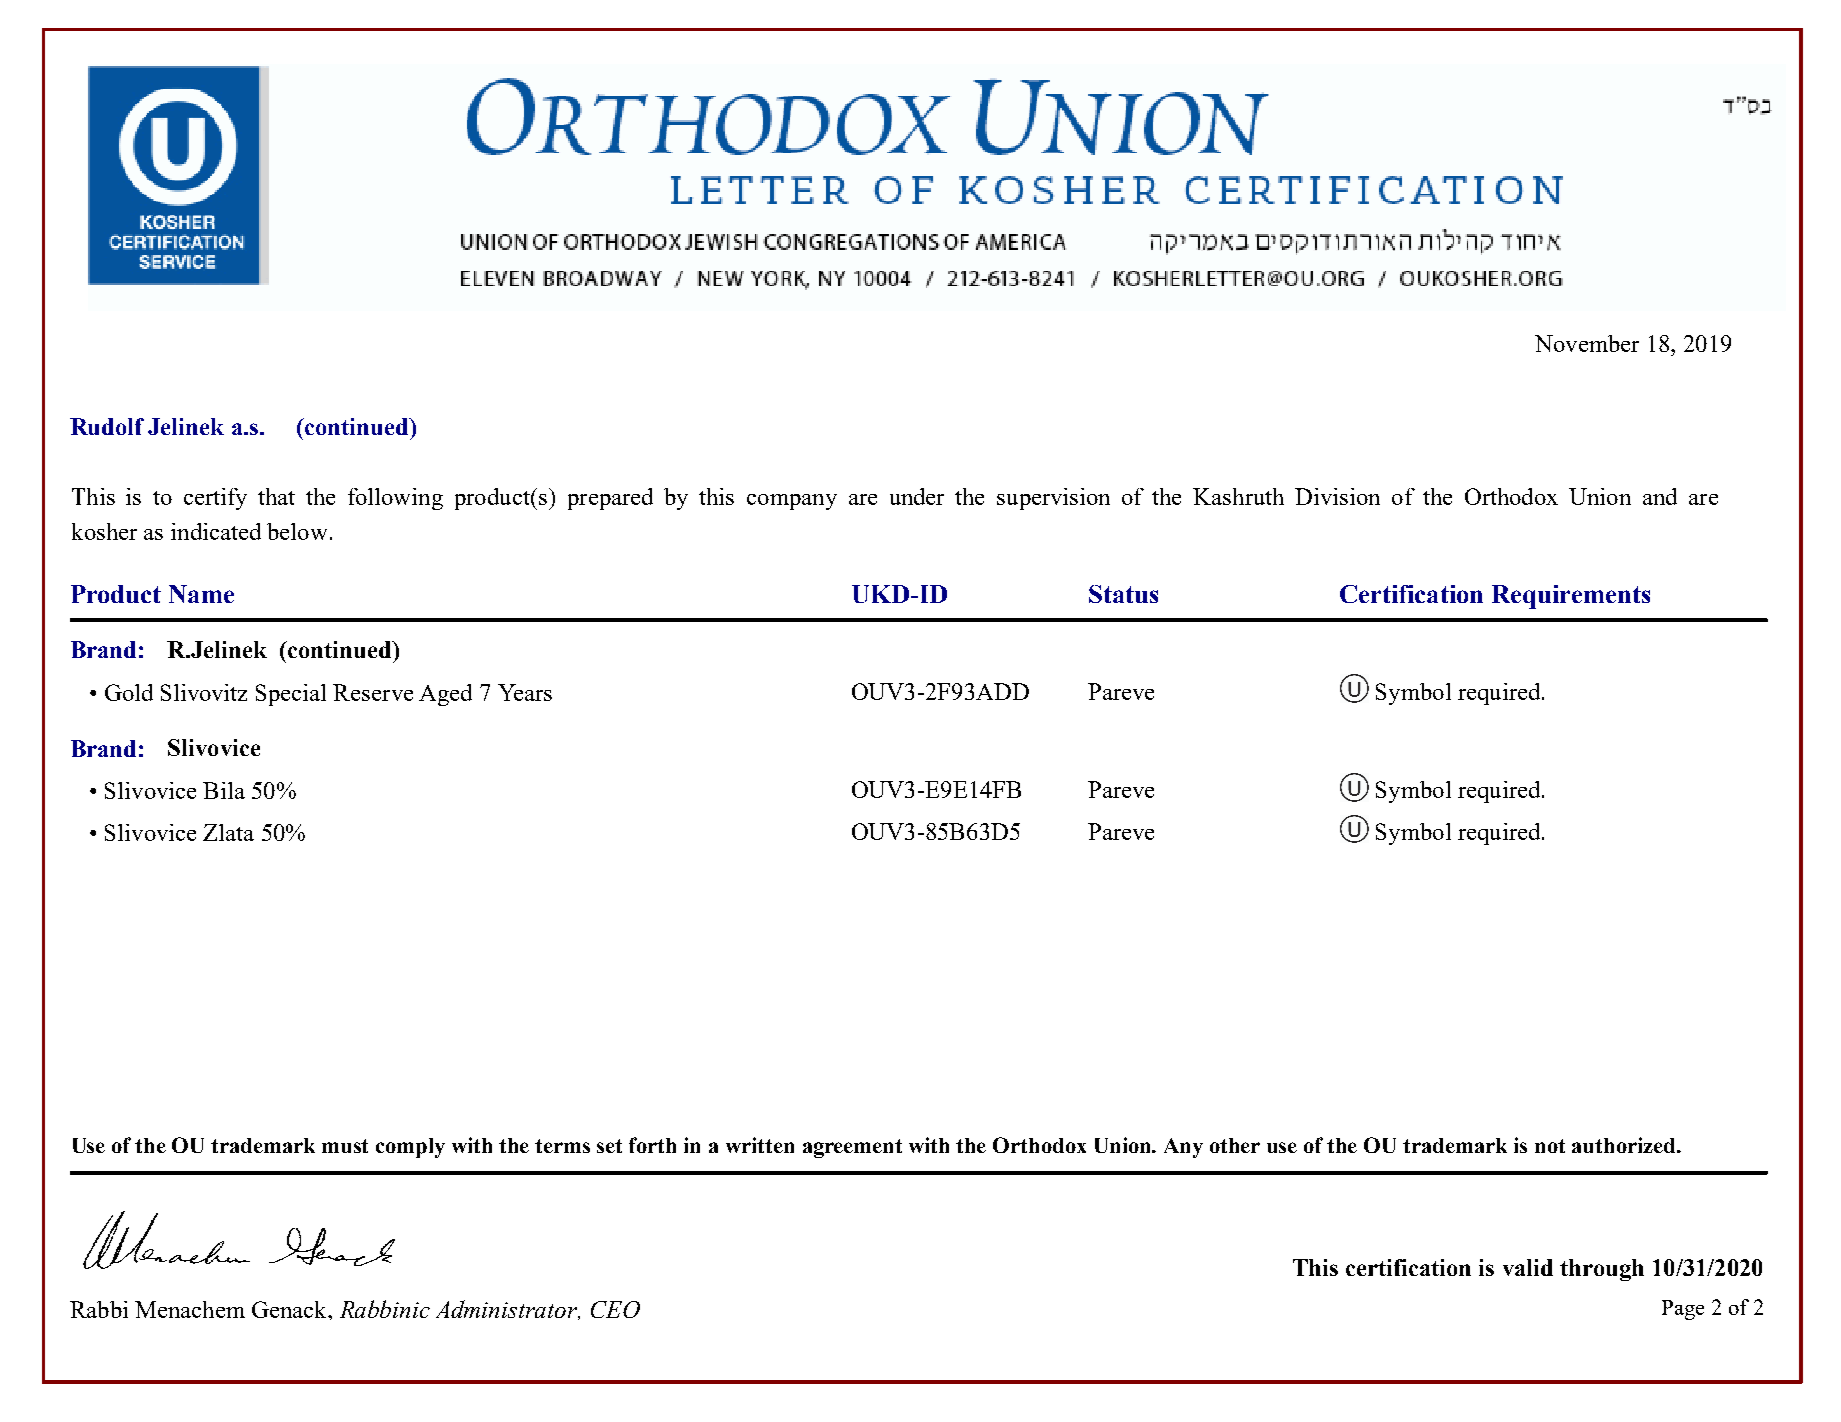  What do you see at coordinates (290, 1309) in the screenshot?
I see `Genack` at bounding box center [290, 1309].
